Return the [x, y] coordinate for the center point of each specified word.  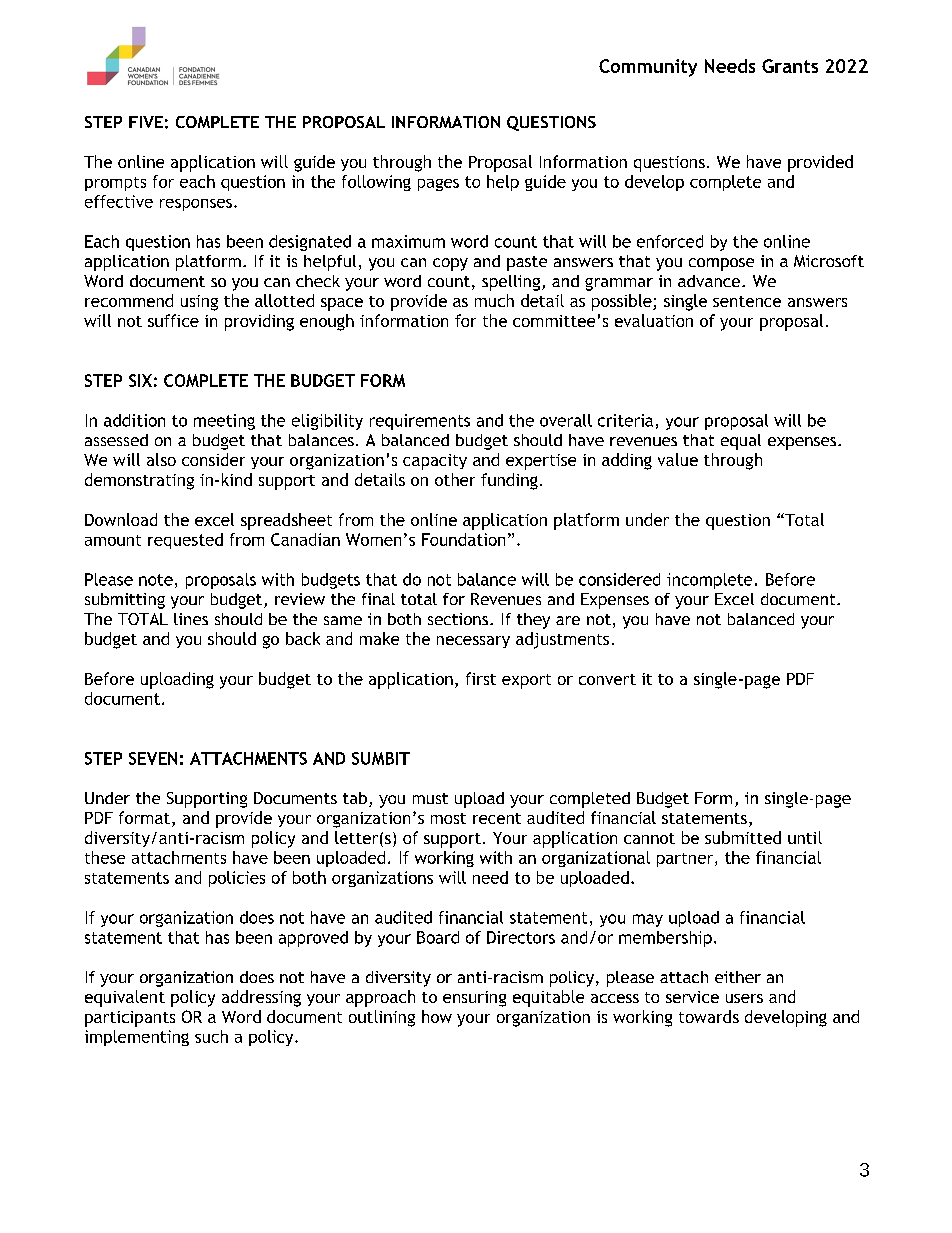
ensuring [474, 999]
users [744, 998]
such [211, 1036]
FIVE [146, 122]
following [376, 183]
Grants [790, 66]
